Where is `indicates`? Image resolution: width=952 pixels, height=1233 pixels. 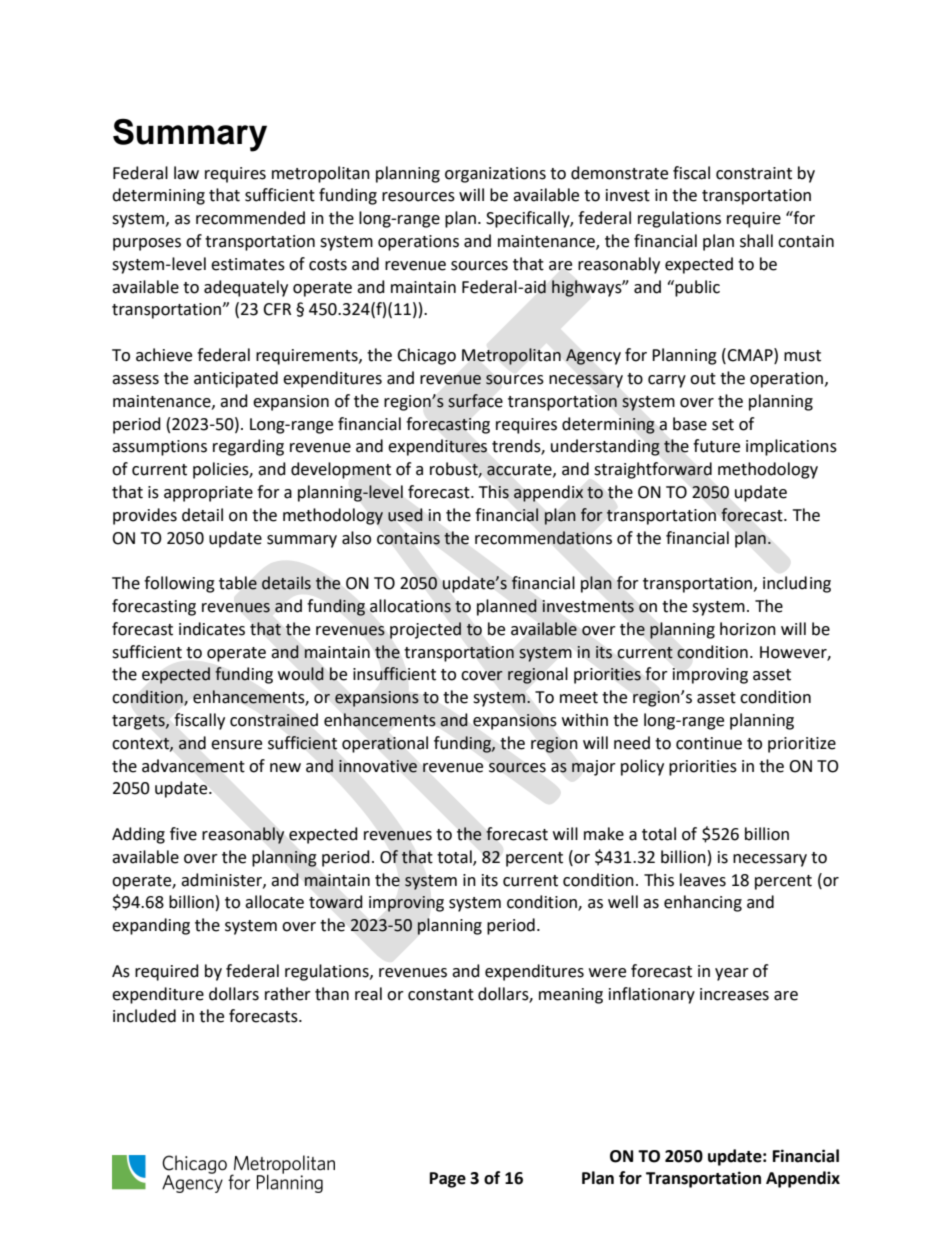 indicates is located at coordinates (212, 629).
